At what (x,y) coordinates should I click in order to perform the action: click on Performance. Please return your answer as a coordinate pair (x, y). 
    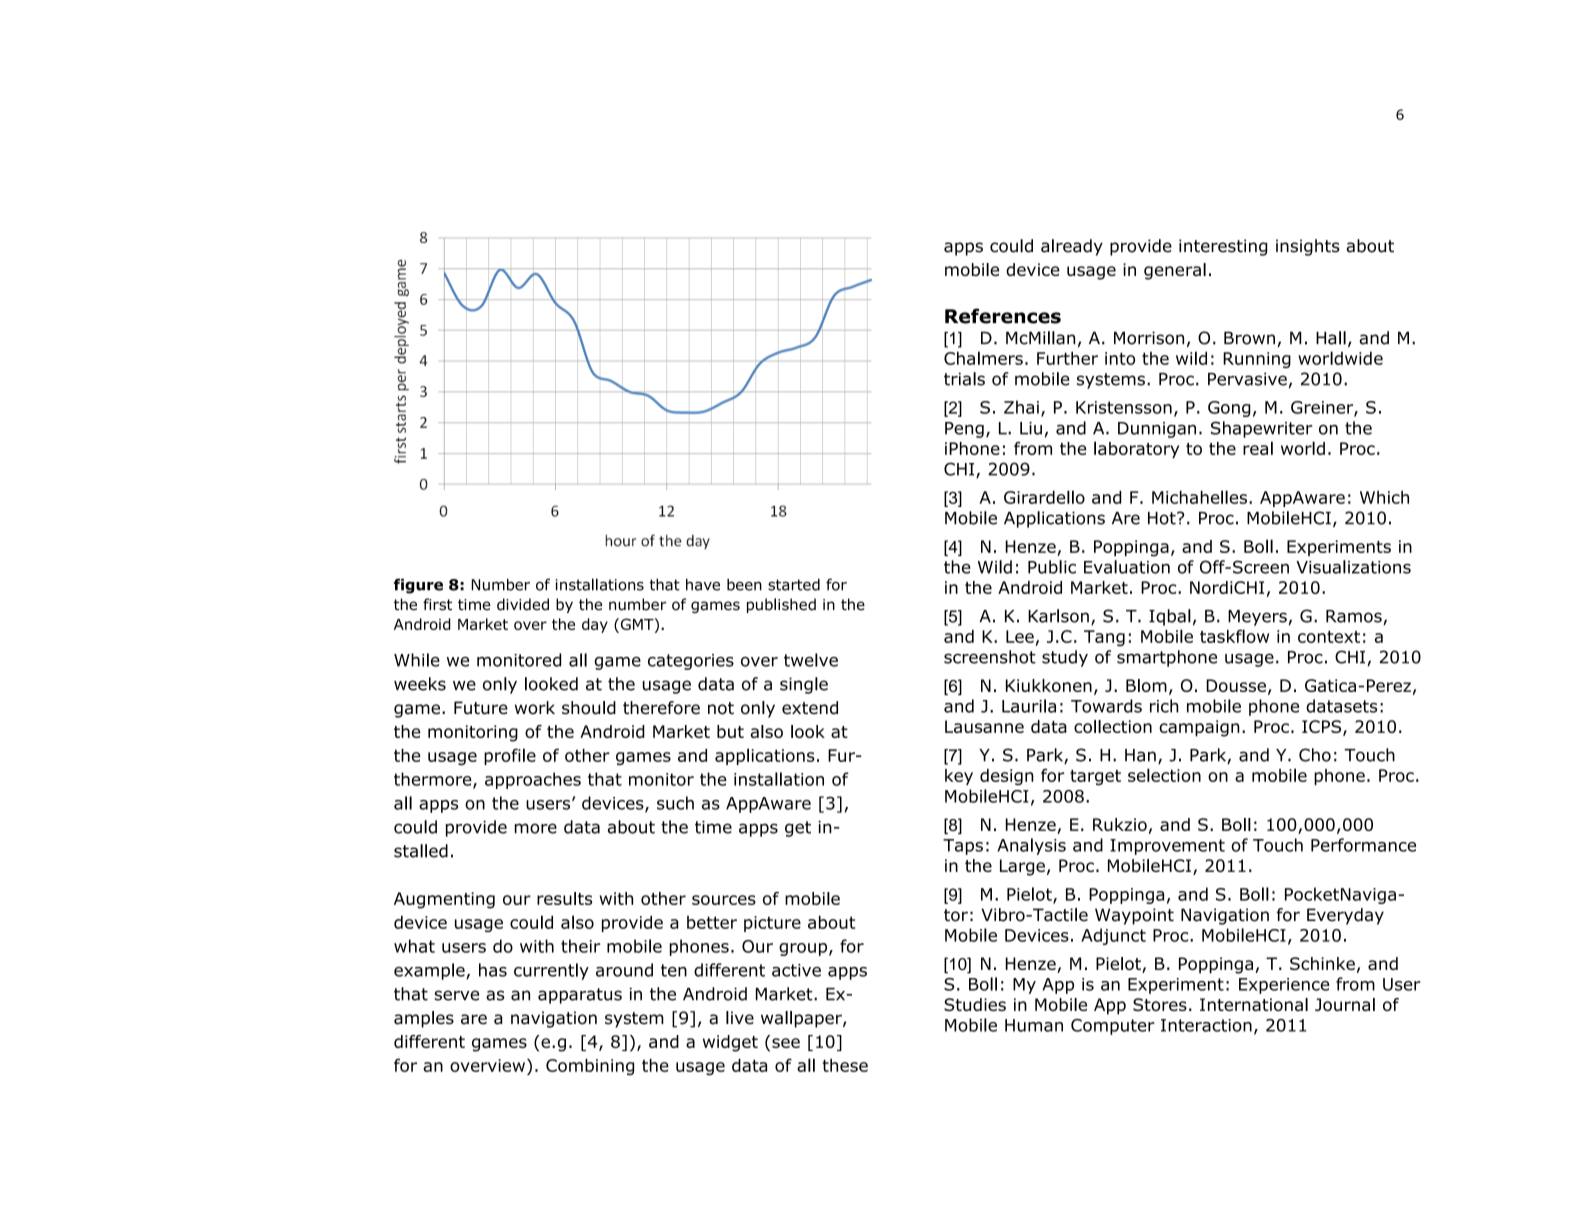
    Looking at the image, I should click on (1363, 845).
